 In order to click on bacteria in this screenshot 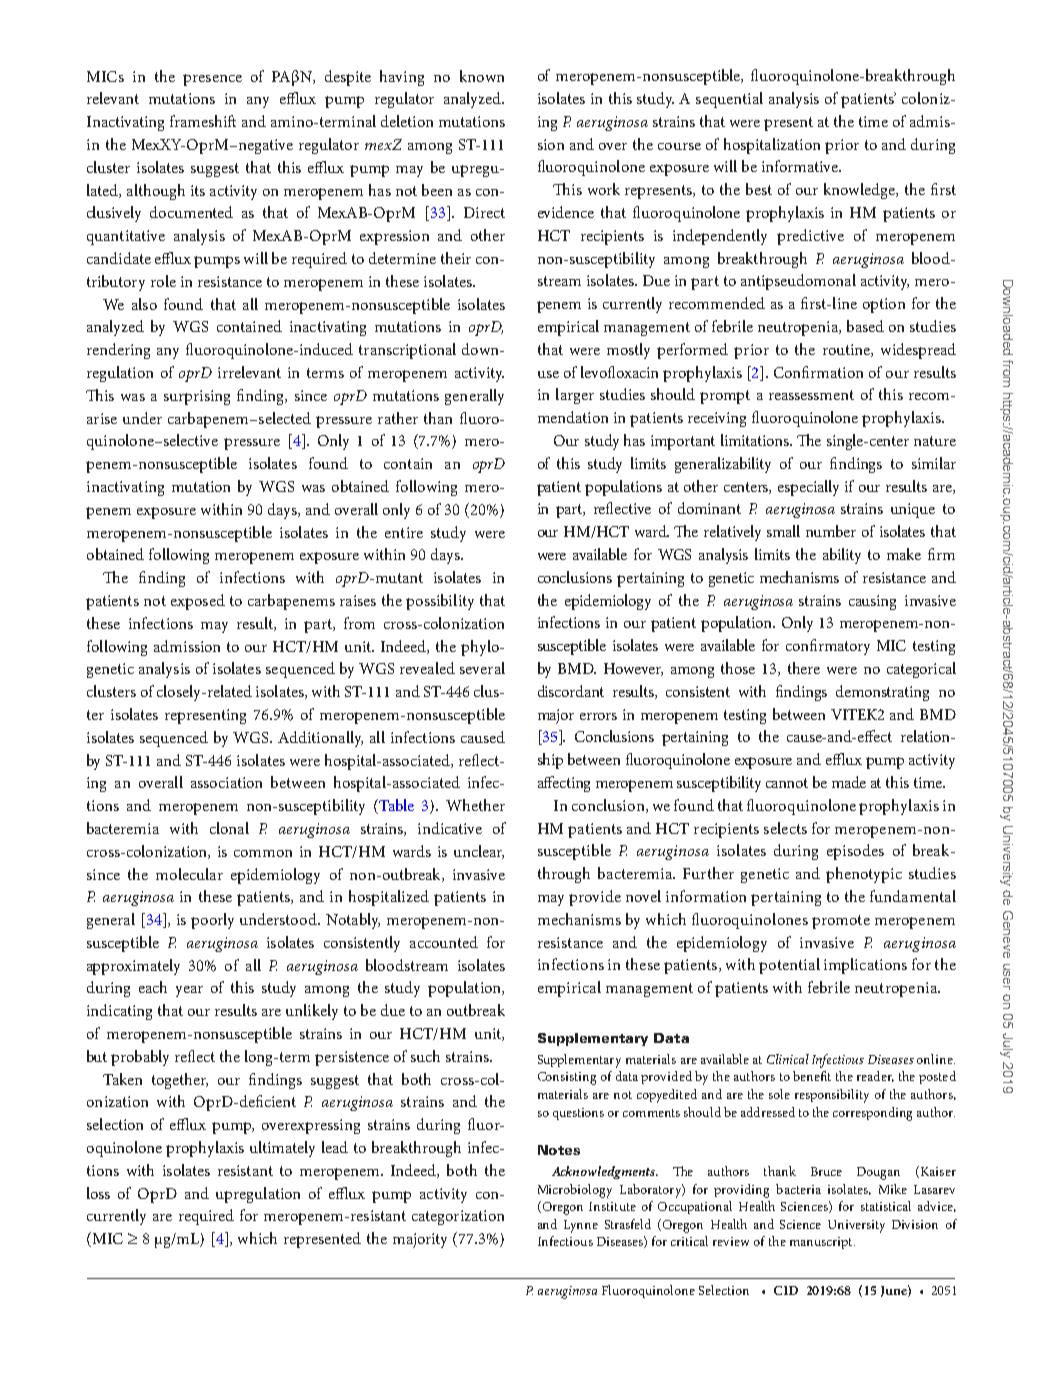, I will do `click(798, 1189)`.
